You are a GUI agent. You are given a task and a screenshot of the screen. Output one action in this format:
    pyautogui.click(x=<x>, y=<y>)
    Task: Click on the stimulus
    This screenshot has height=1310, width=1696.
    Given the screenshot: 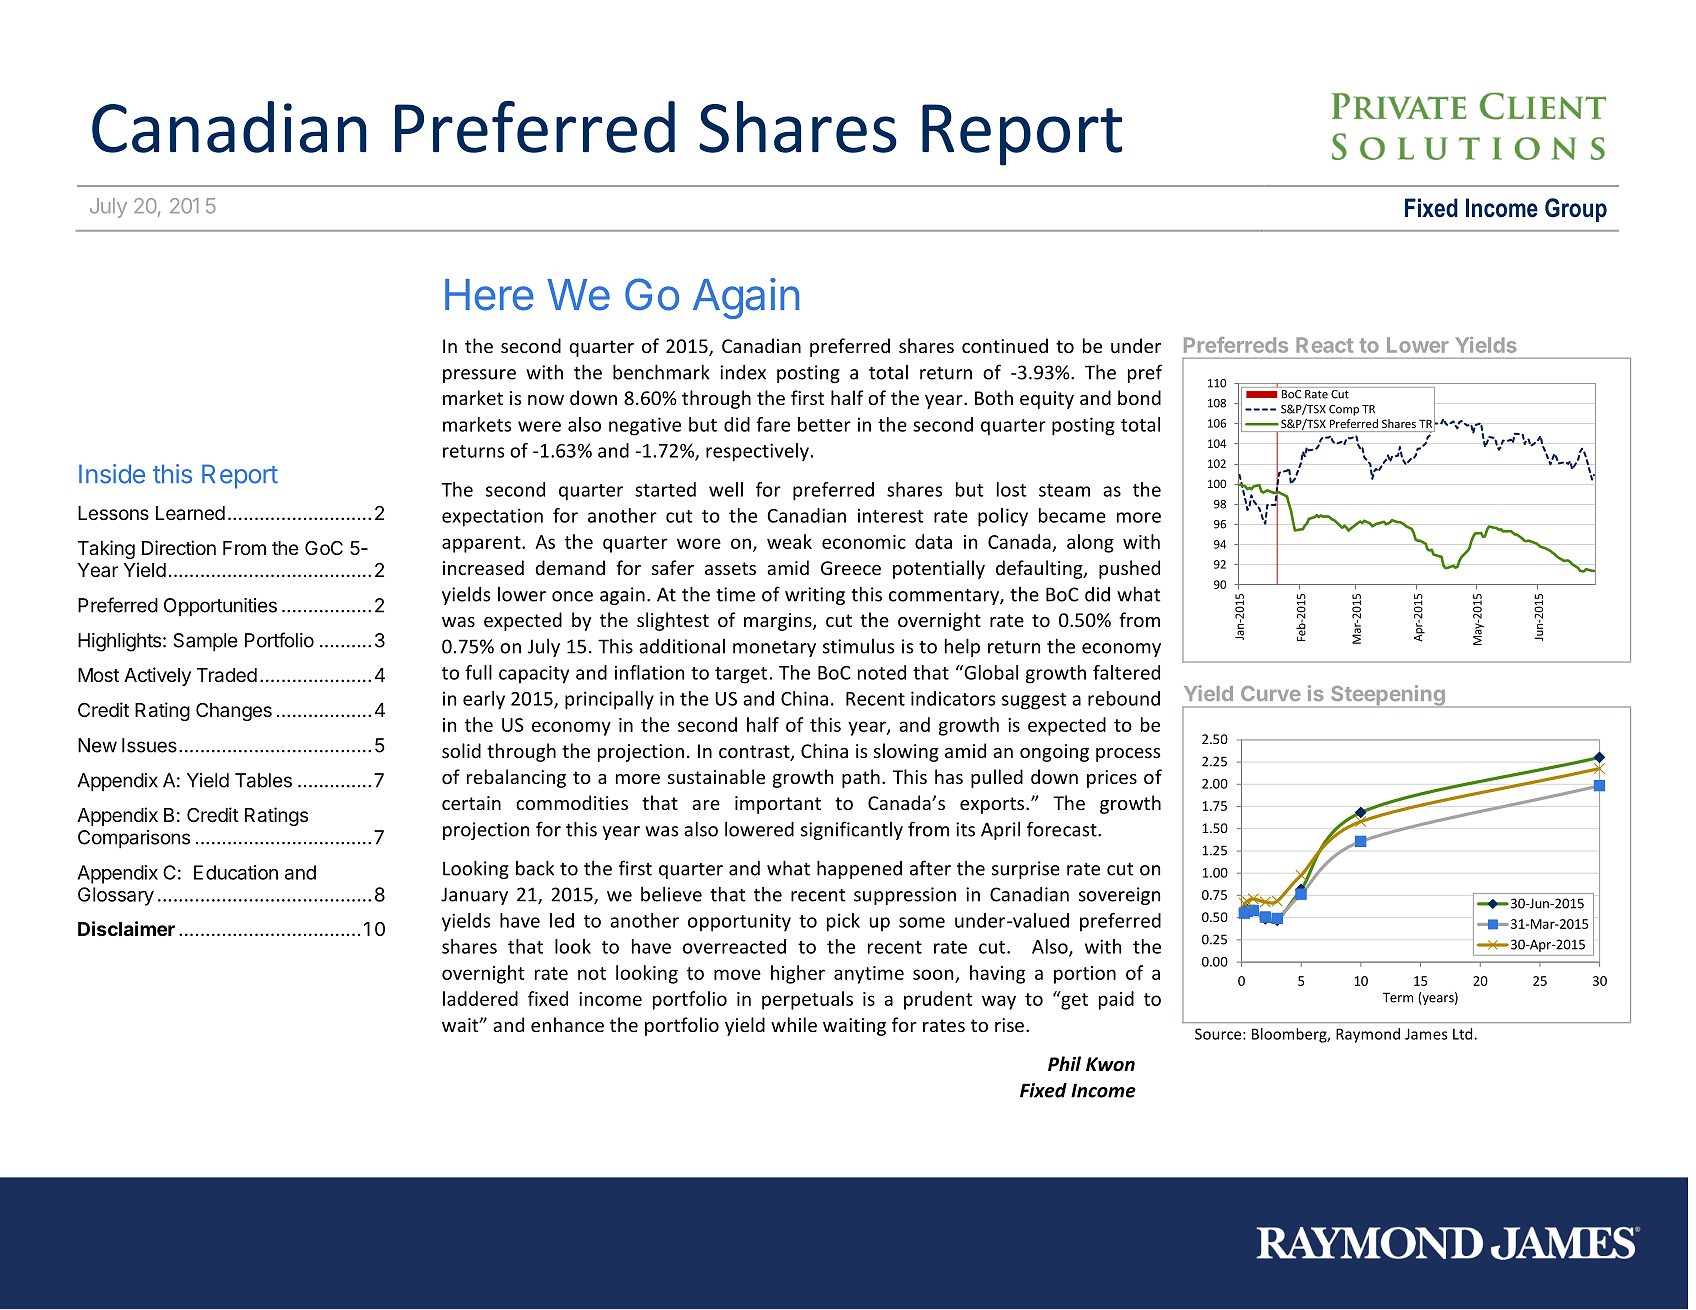 What is the action you would take?
    pyautogui.click(x=859, y=646)
